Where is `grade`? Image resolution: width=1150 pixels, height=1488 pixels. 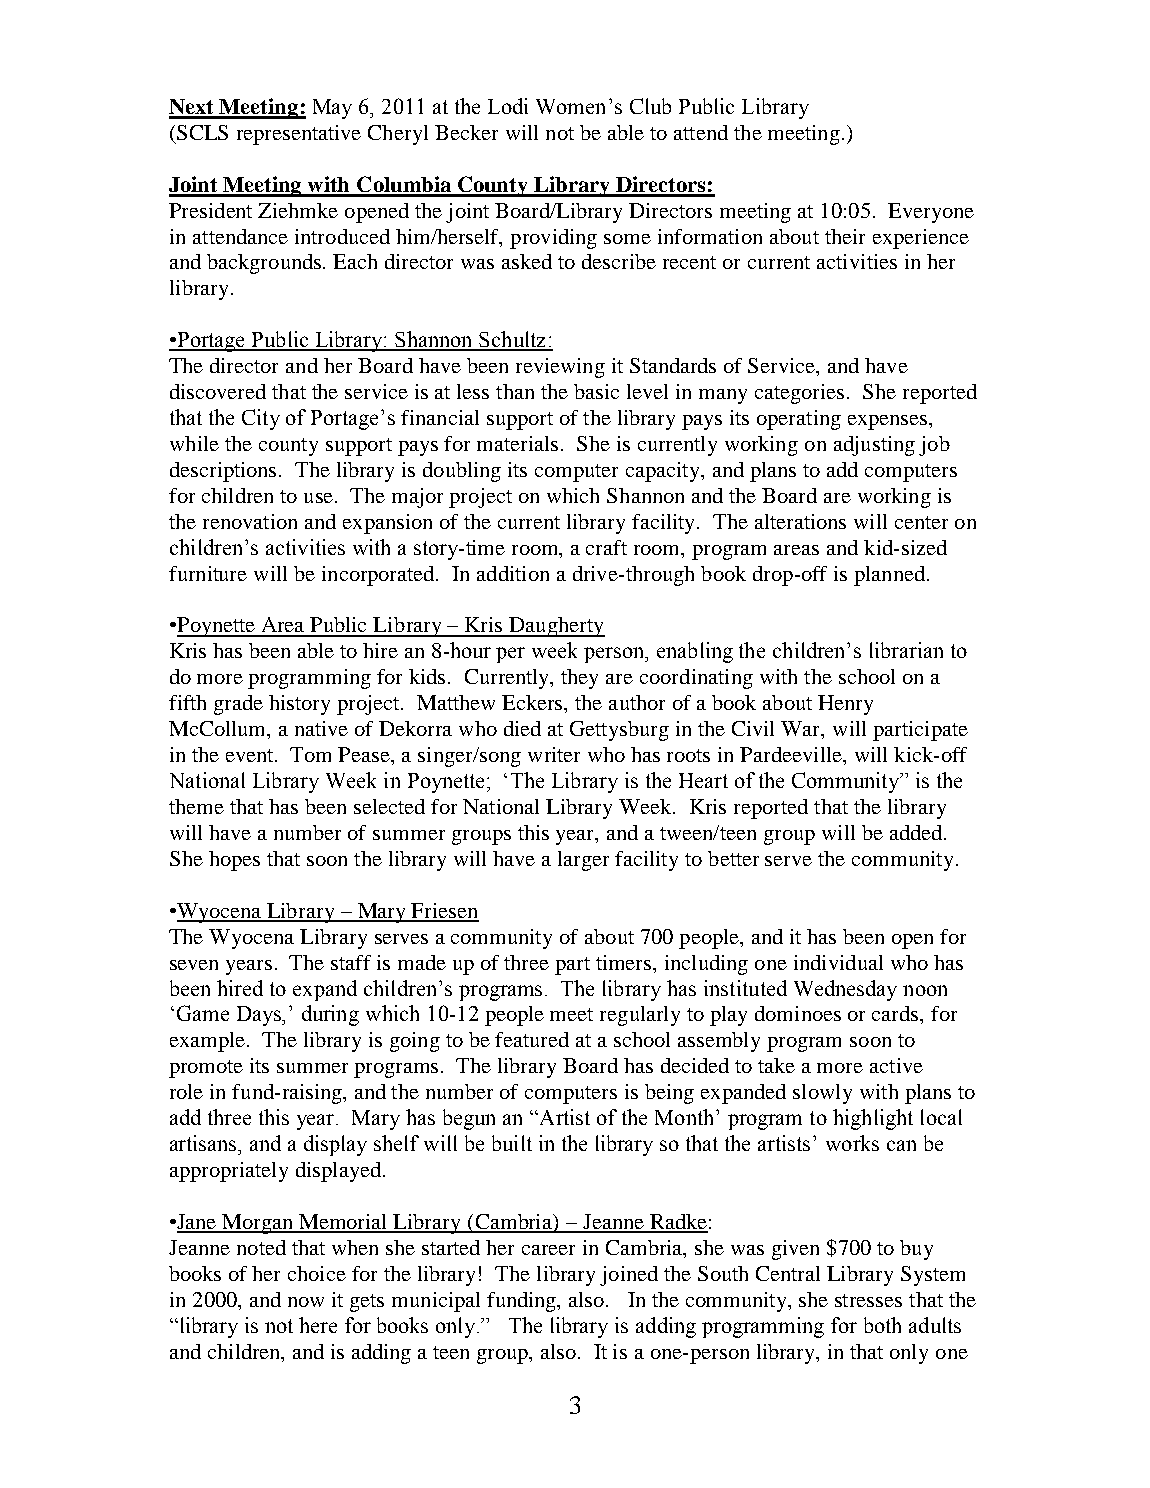 grade is located at coordinates (238, 705).
